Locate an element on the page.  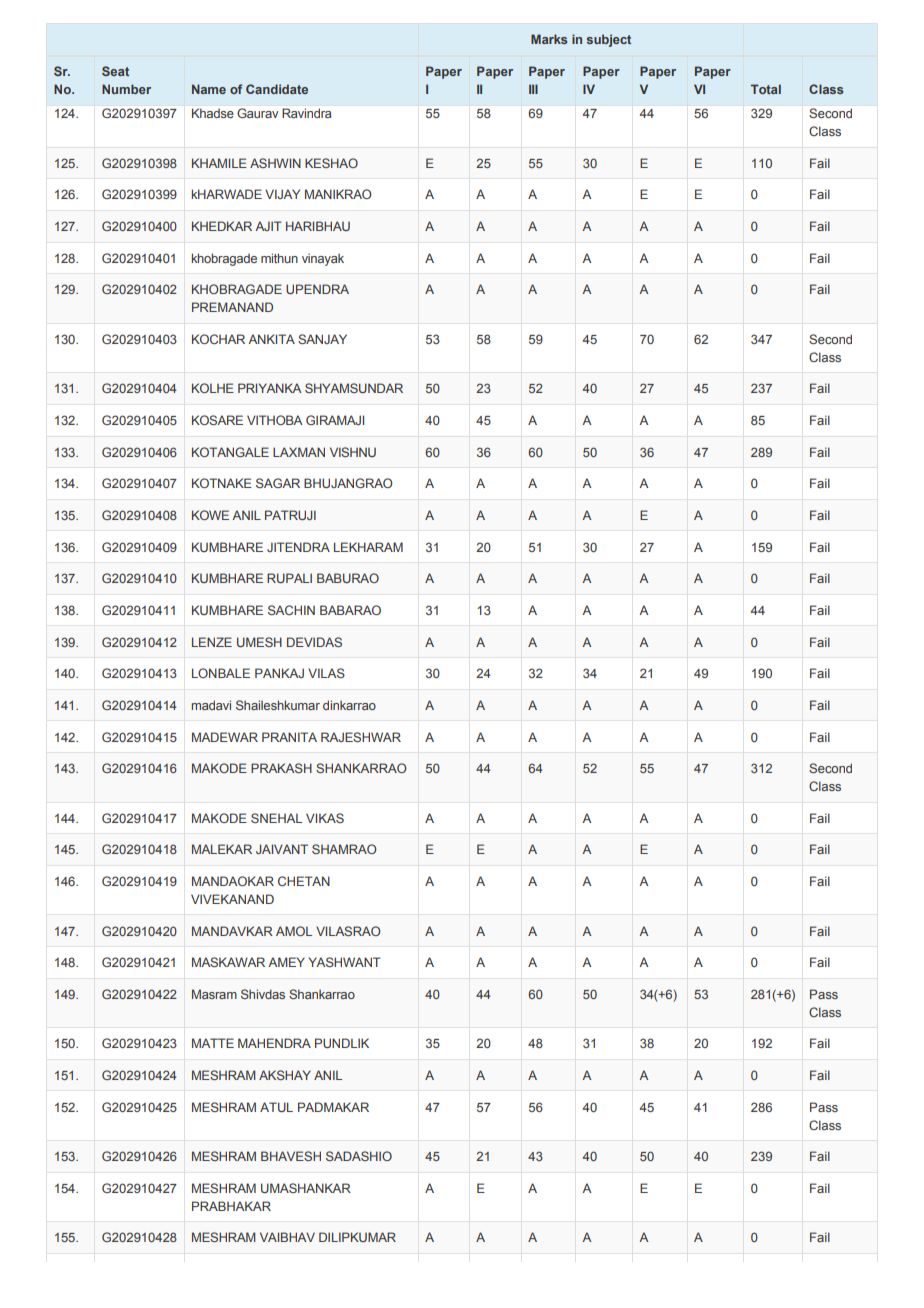
VISHNU is located at coordinates (353, 452).
